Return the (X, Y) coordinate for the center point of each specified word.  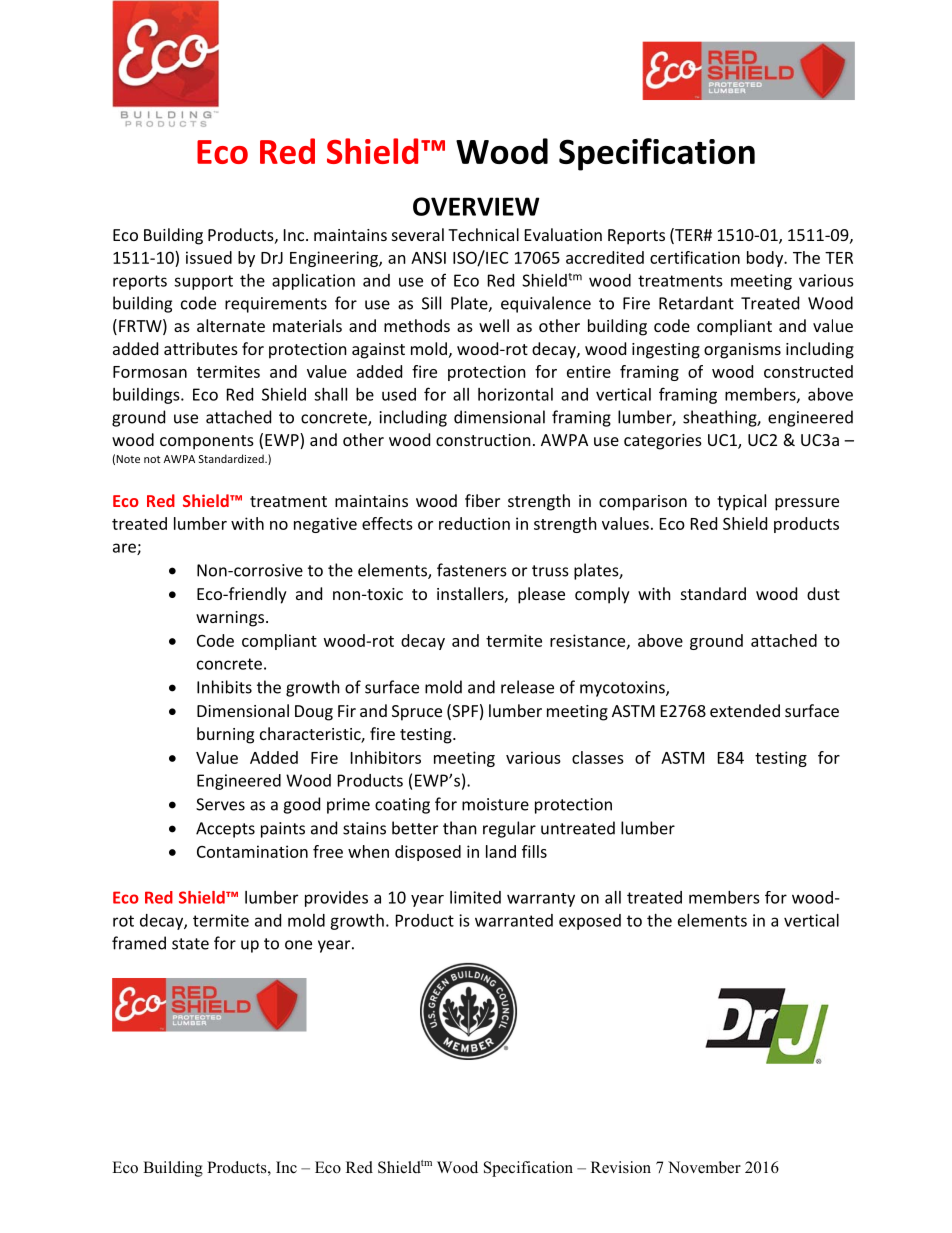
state (190, 944)
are (125, 549)
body (766, 259)
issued (209, 257)
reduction (474, 523)
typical (741, 502)
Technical (483, 234)
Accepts (225, 830)
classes (598, 757)
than (460, 828)
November (704, 1167)
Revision (621, 1167)
